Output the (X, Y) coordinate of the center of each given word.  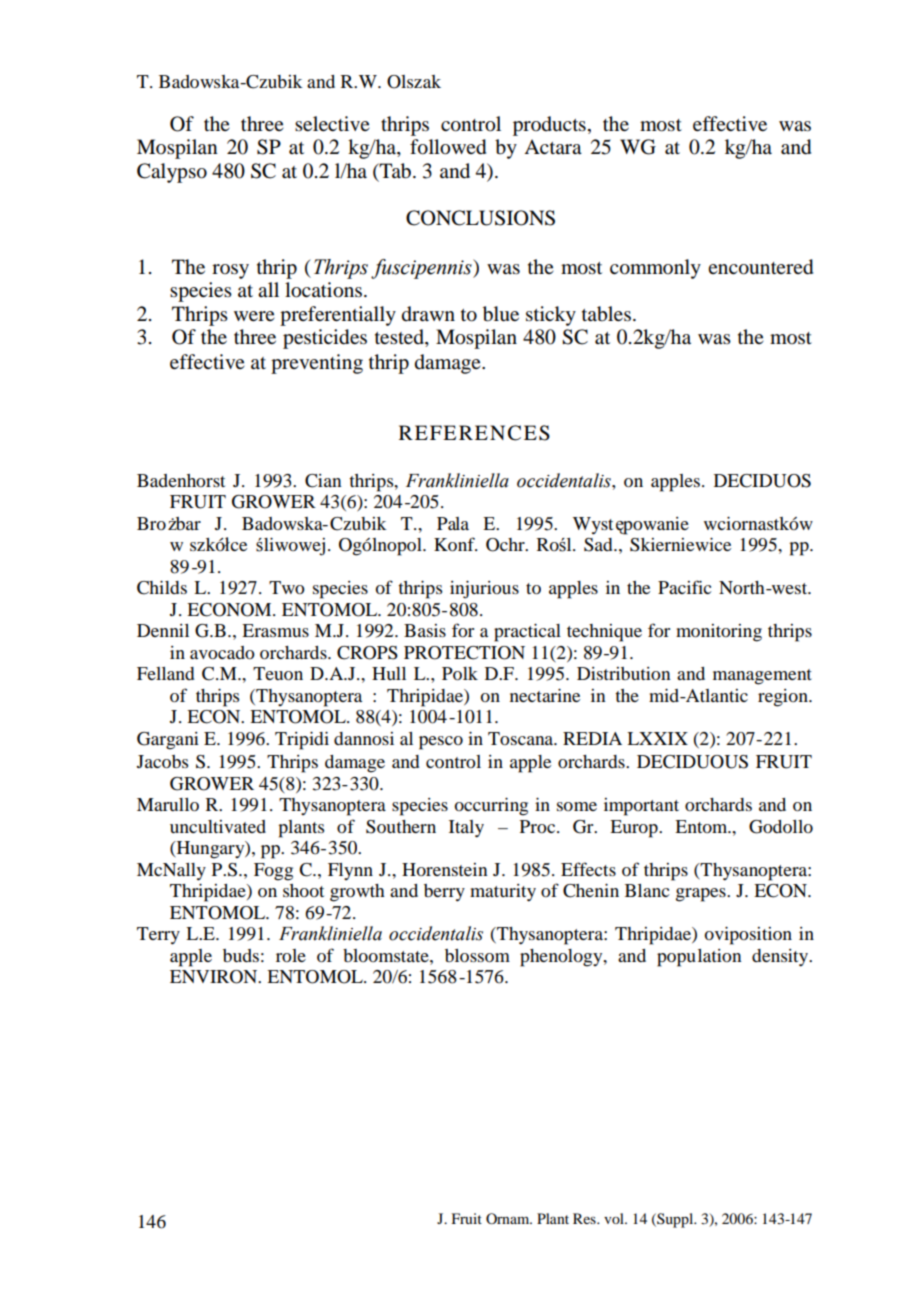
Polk (460, 673)
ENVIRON (215, 977)
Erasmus (275, 630)
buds (241, 955)
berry (444, 893)
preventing (317, 364)
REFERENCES (474, 433)
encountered (760, 267)
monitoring (719, 633)
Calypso (172, 173)
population (699, 958)
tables (608, 314)
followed (448, 147)
